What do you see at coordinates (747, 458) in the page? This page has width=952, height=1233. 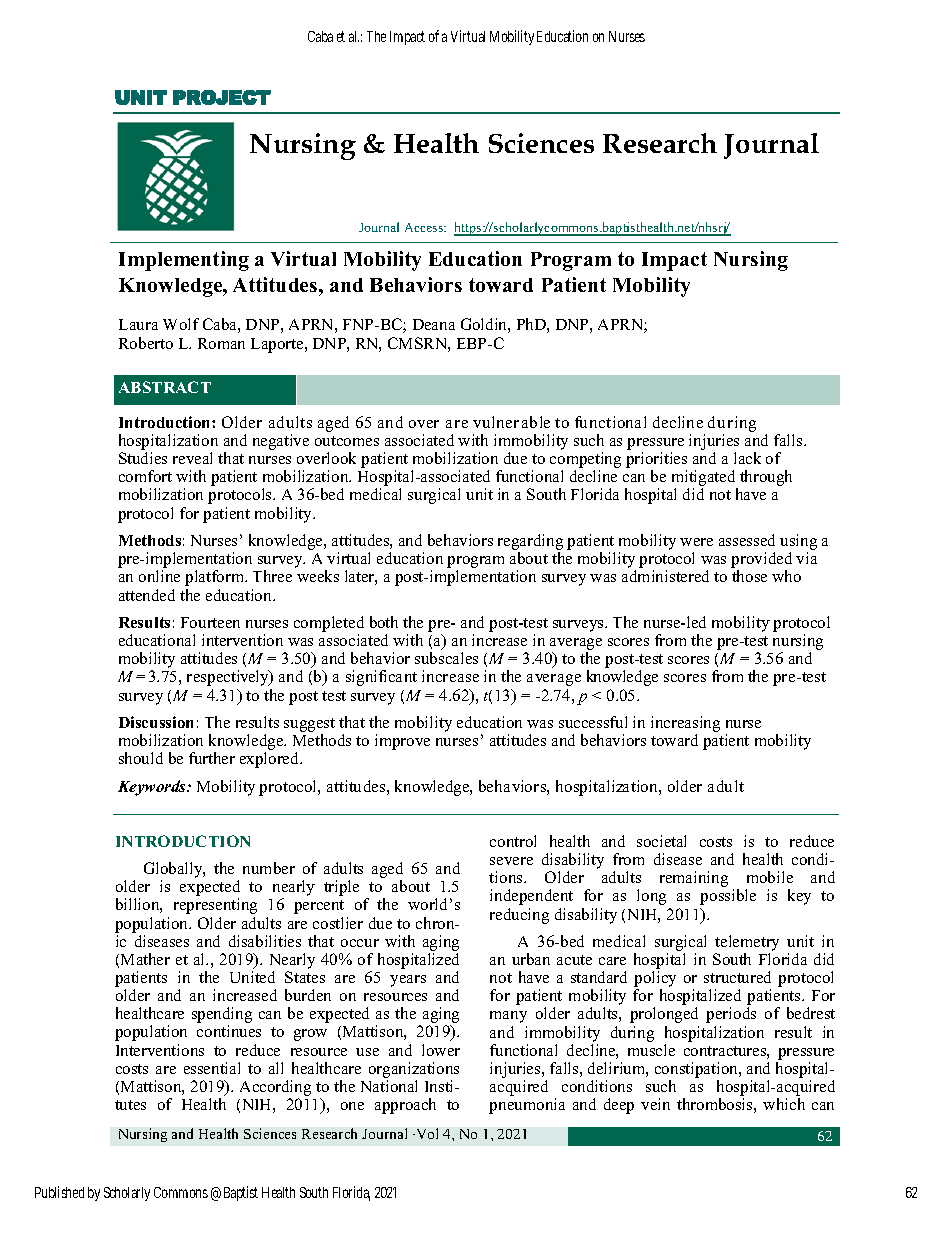 I see `lack` at bounding box center [747, 458].
